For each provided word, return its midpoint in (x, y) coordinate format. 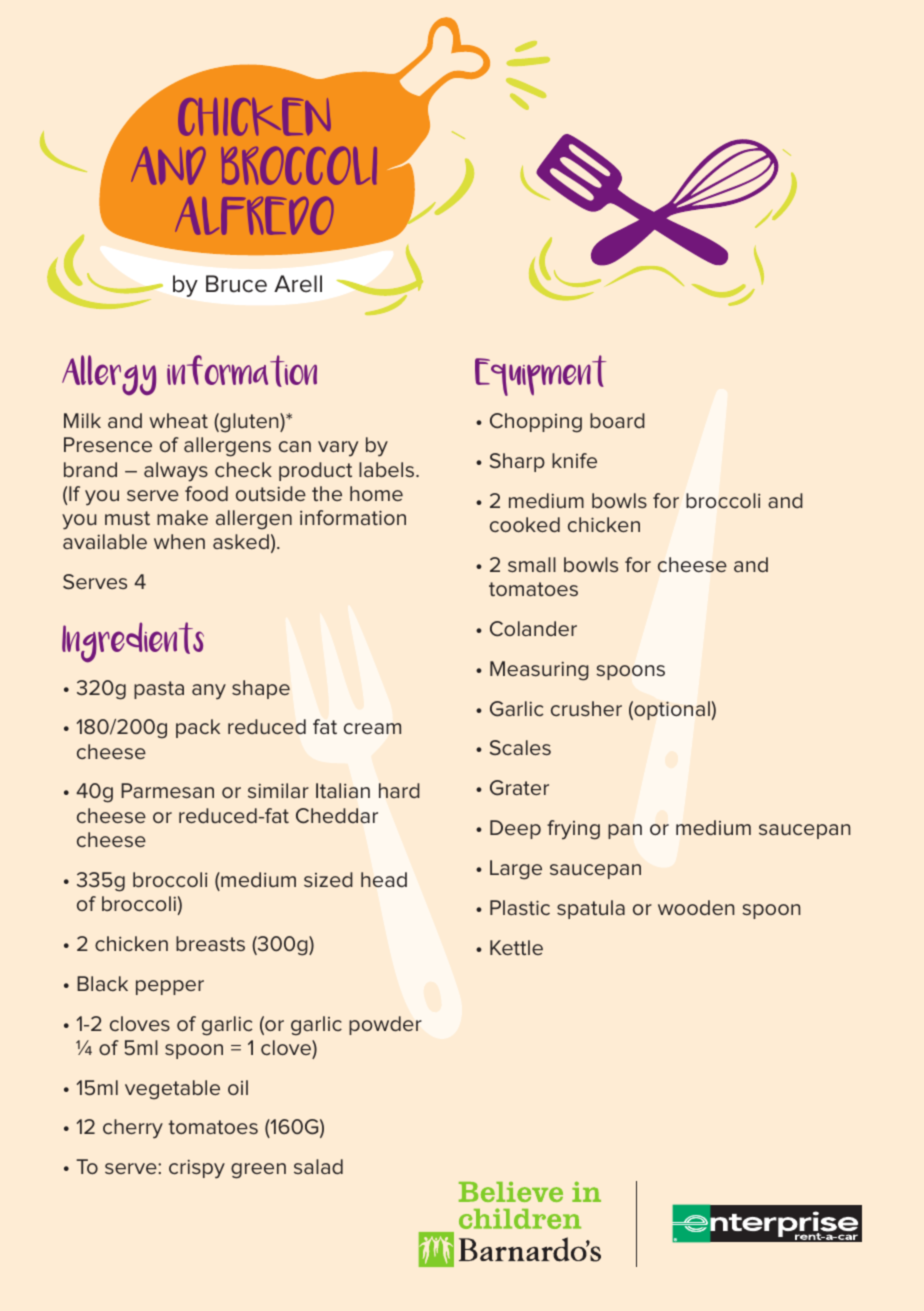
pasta (159, 690)
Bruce (236, 284)
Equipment (540, 375)
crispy (197, 1169)
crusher (586, 708)
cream (372, 728)
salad (318, 1166)
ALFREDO (254, 216)
